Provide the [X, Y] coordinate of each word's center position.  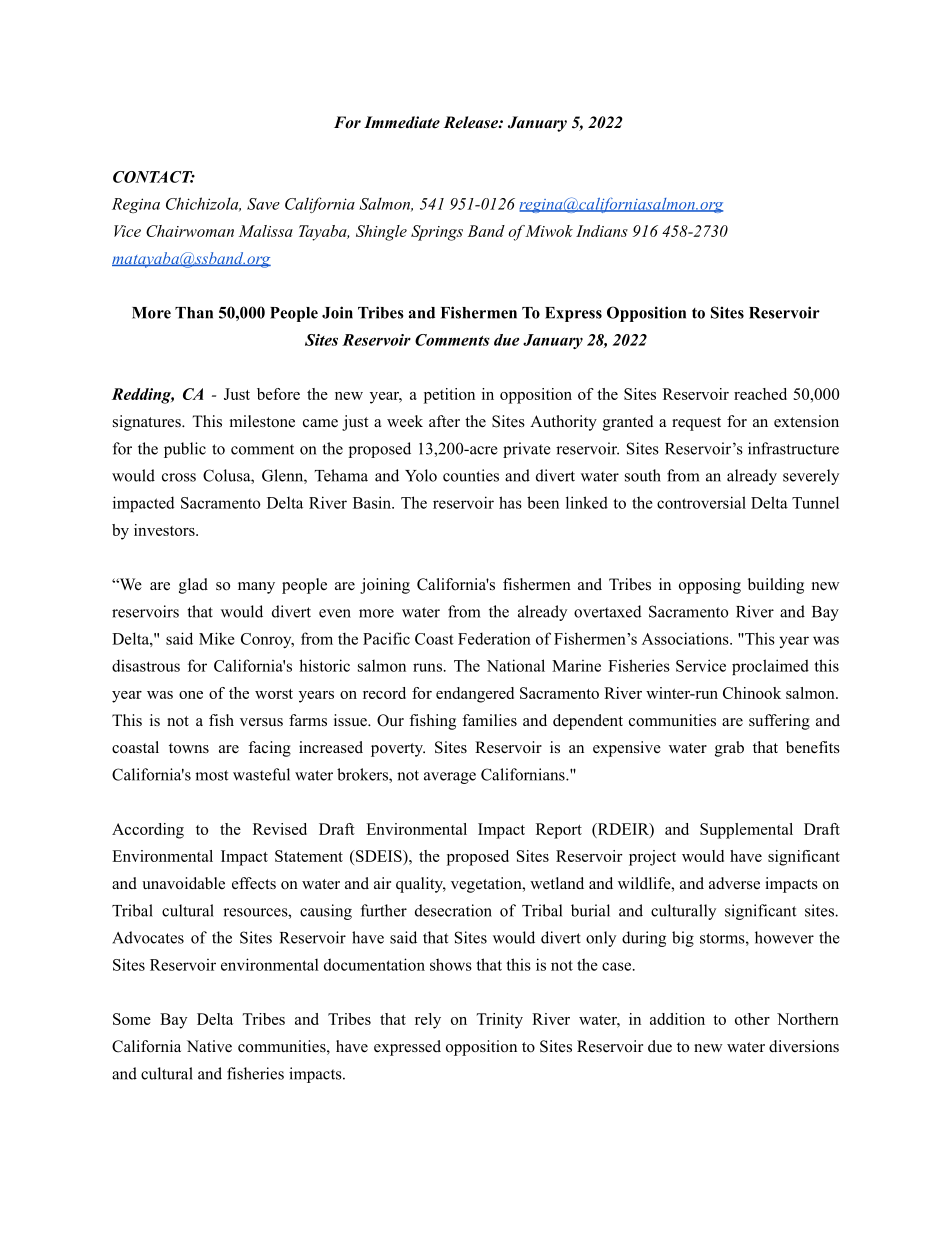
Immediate [402, 122]
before [278, 394]
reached [760, 394]
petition [449, 396]
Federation [494, 638]
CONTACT [154, 177]
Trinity [499, 1021]
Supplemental [746, 831]
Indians [602, 231]
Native [209, 1046]
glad [193, 586]
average [450, 778]
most [211, 775]
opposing [710, 586]
